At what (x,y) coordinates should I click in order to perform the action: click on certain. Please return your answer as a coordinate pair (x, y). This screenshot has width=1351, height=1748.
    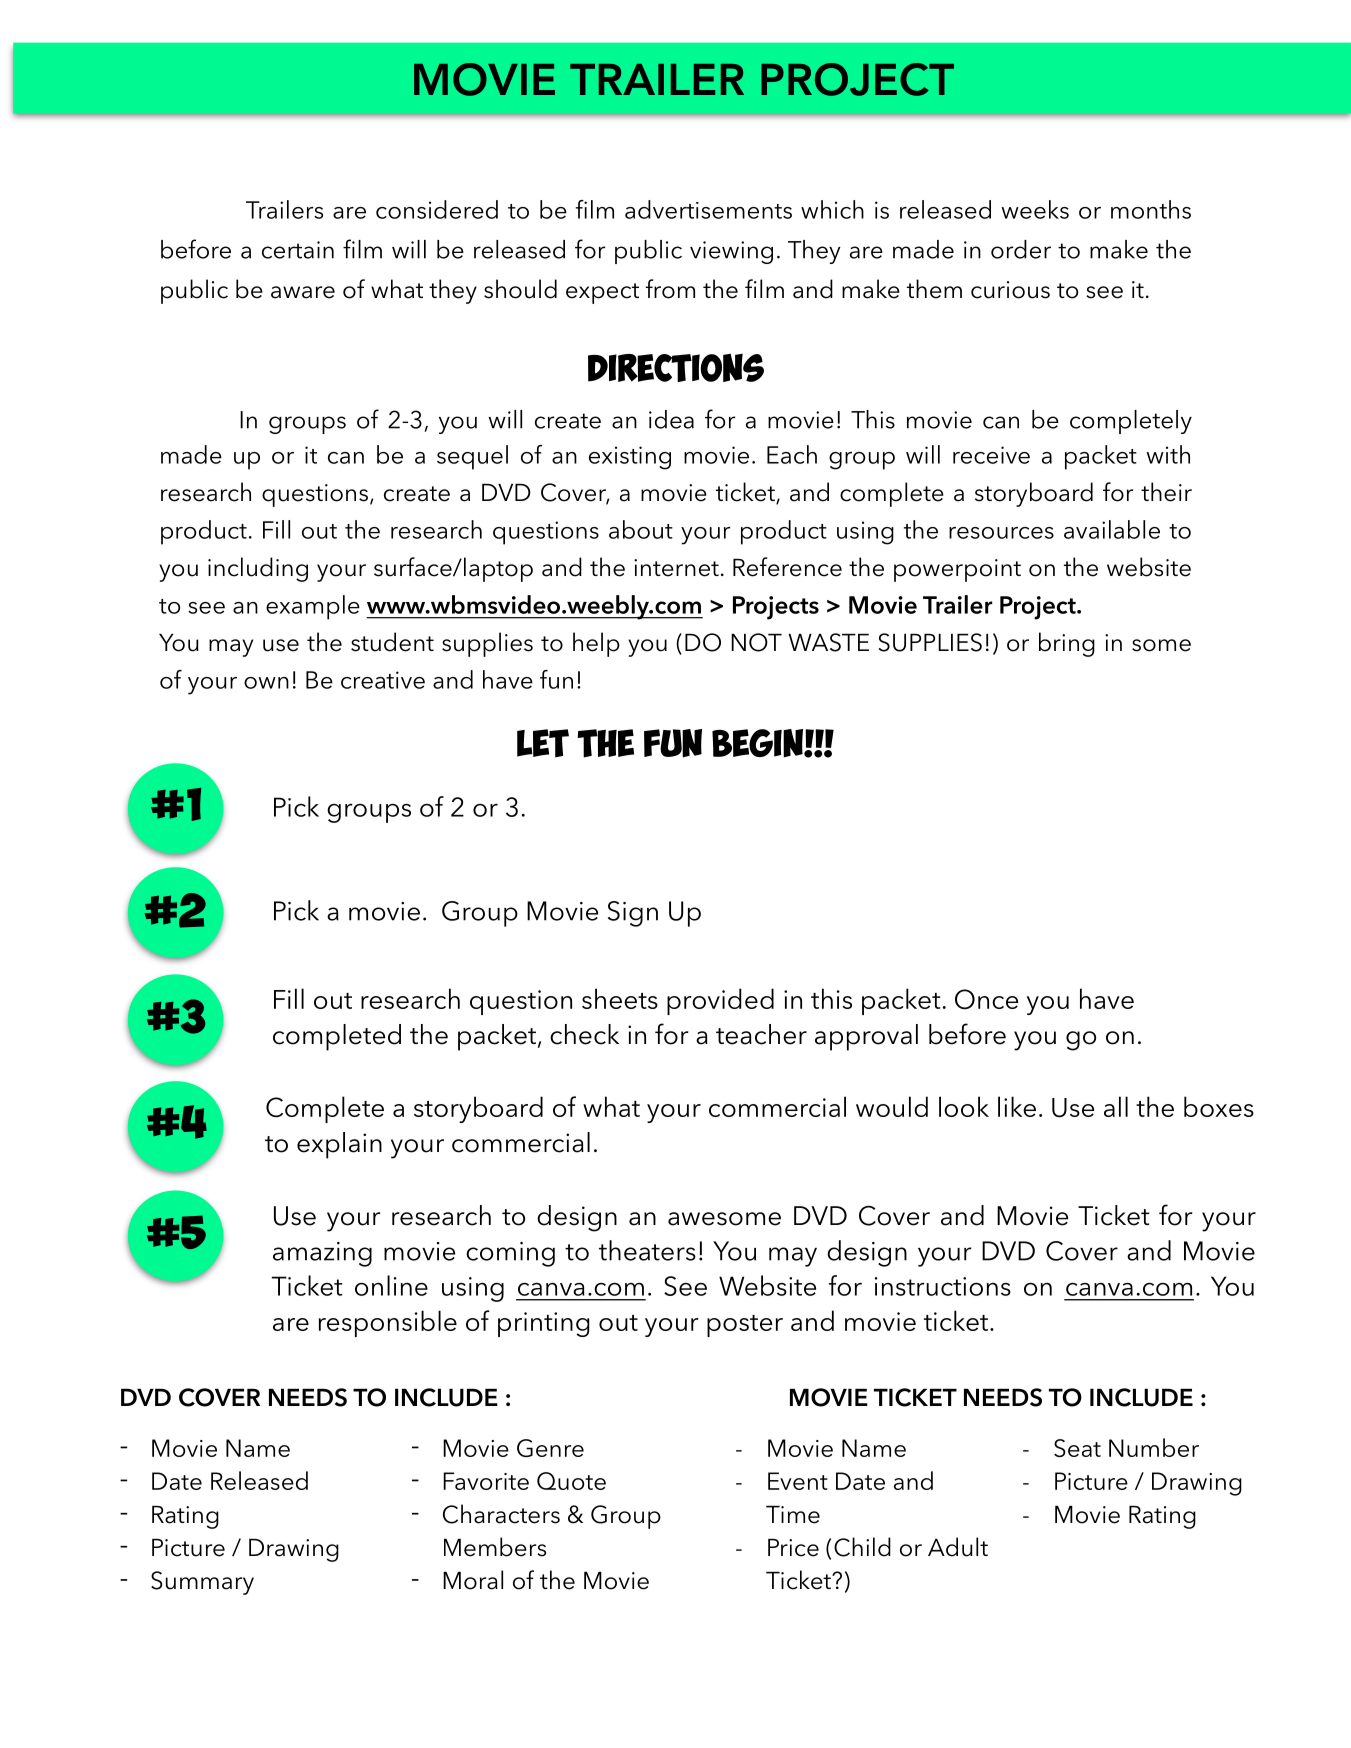
    Looking at the image, I should click on (298, 250).
